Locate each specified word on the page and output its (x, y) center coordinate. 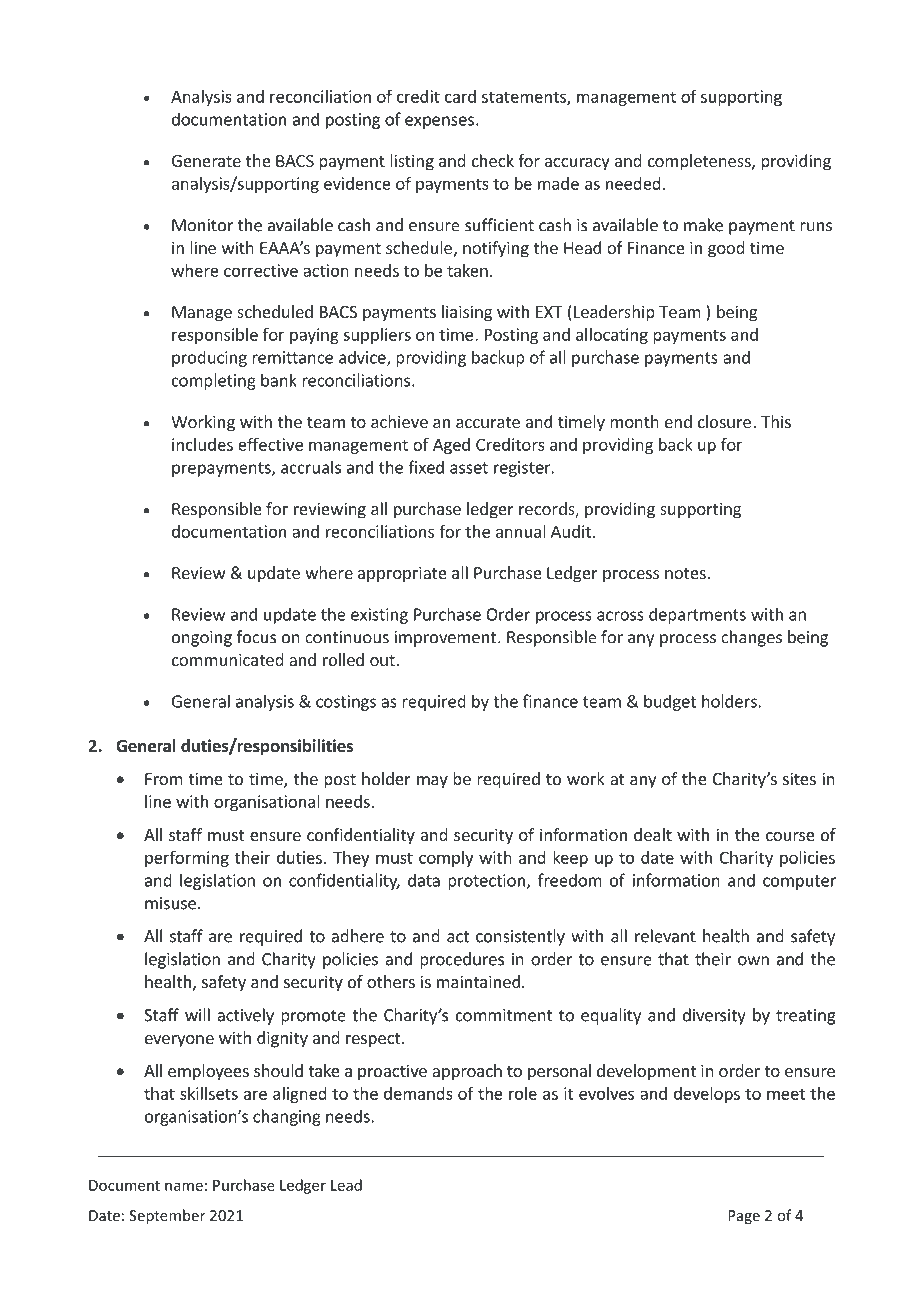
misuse (170, 903)
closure (724, 421)
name (184, 1186)
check (493, 160)
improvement (445, 639)
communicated (228, 659)
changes (751, 638)
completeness (700, 162)
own (753, 961)
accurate (488, 422)
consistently (520, 937)
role (523, 1093)
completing (214, 381)
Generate (206, 161)
